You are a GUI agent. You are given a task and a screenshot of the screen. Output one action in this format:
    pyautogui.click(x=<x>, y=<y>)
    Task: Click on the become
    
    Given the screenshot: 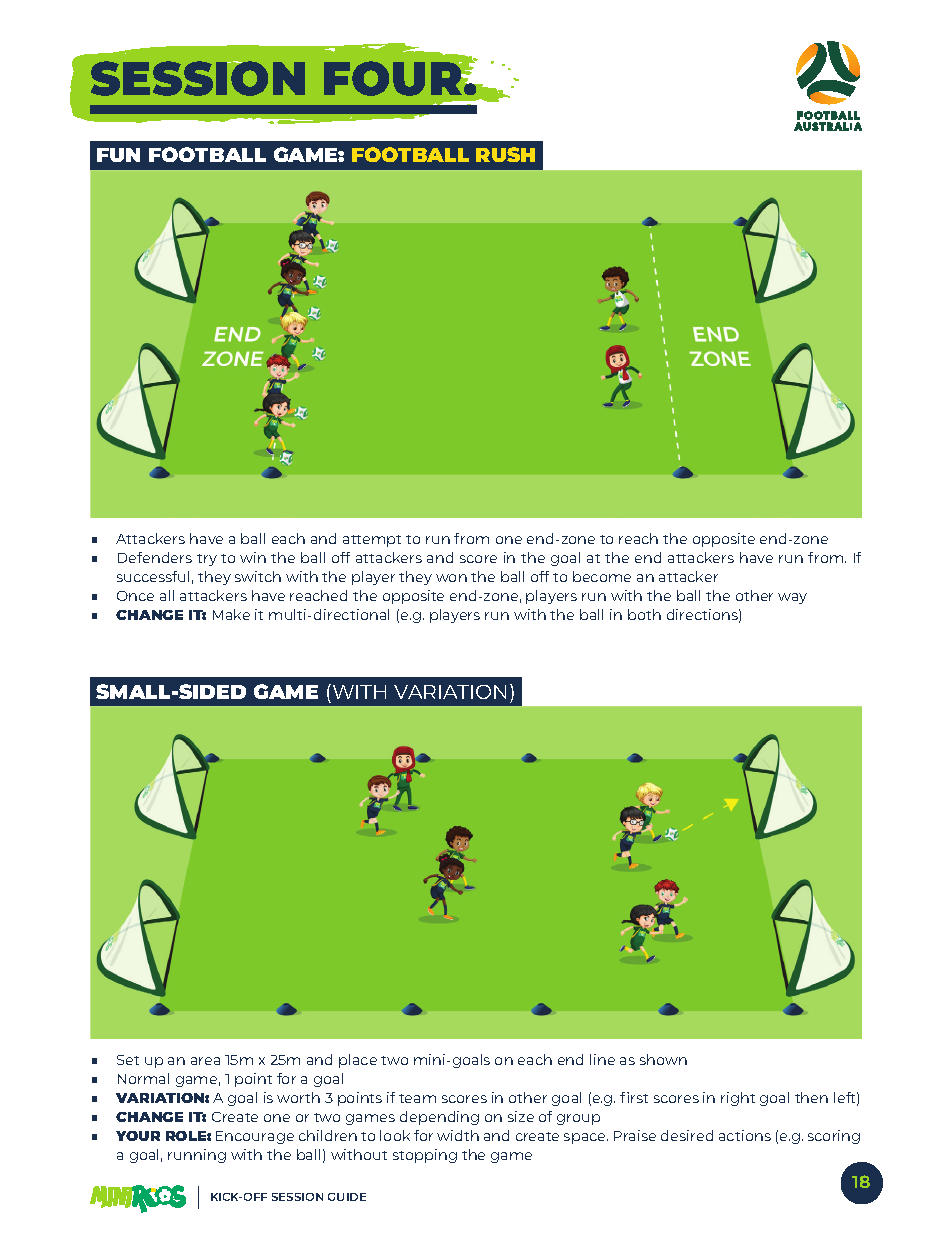 What is the action you would take?
    pyautogui.click(x=602, y=576)
